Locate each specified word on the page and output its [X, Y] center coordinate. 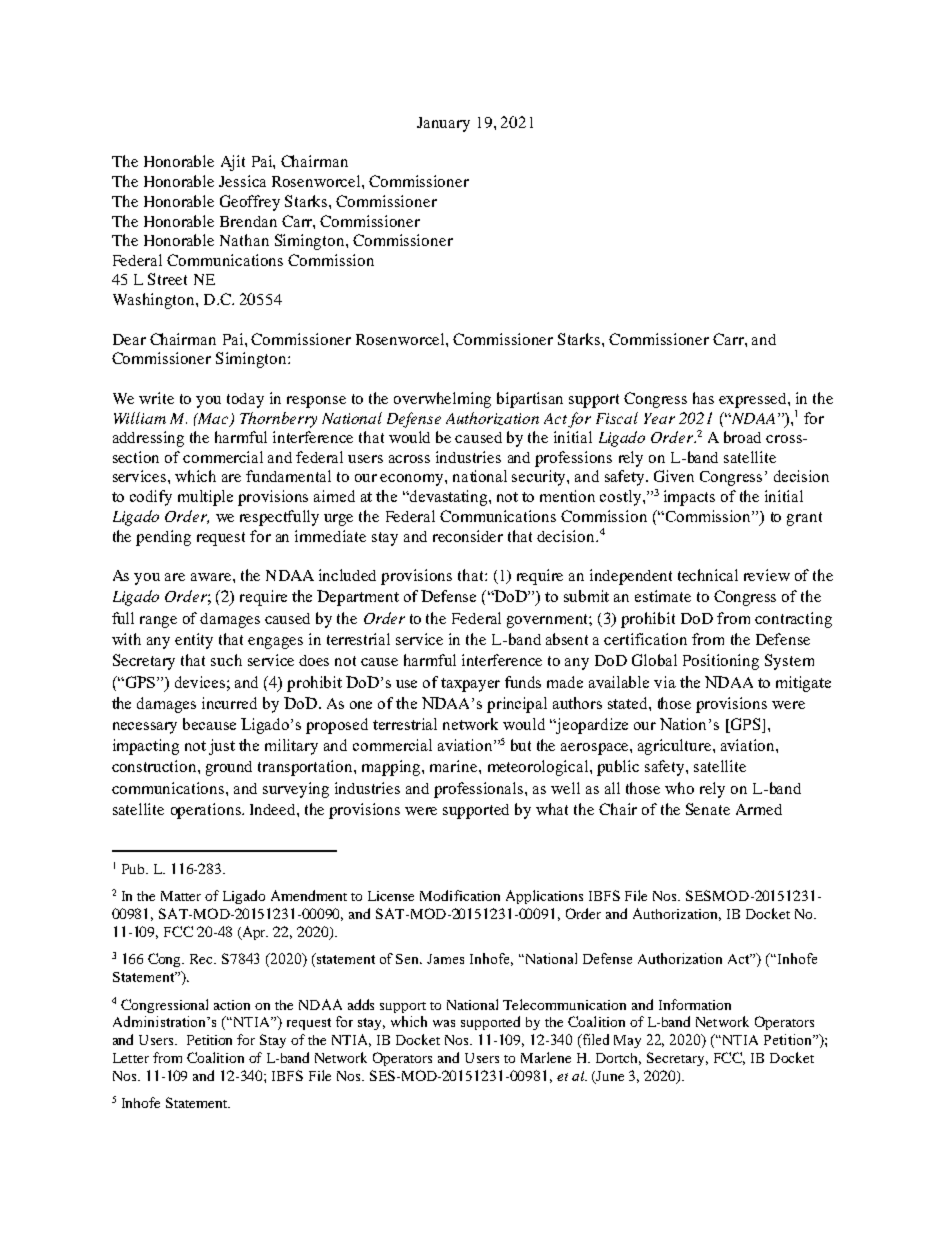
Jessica [242, 181]
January [443, 124]
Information [695, 1004]
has [703, 398]
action [232, 1005]
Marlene [546, 1057]
